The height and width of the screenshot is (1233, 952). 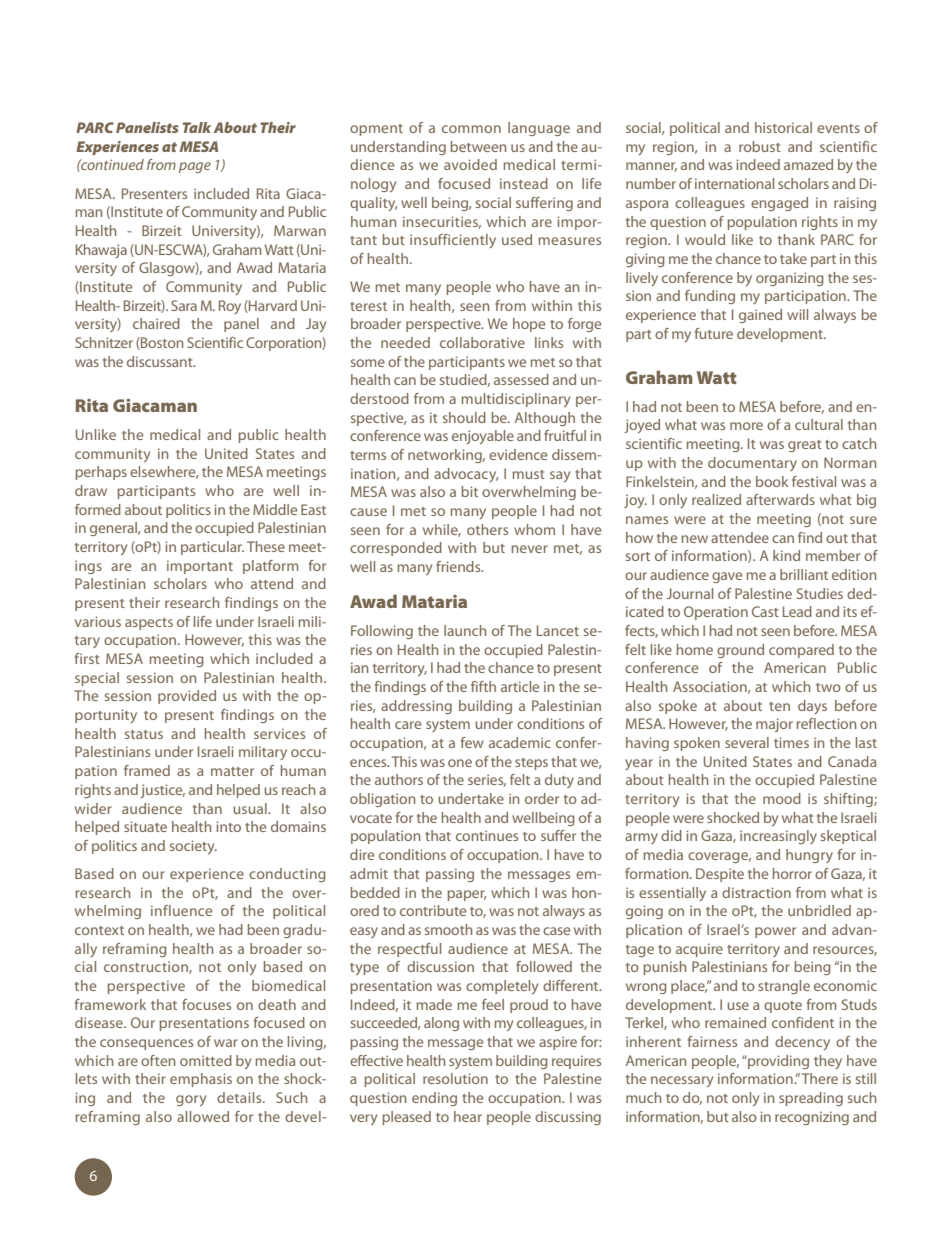 I want to click on avoided, so click(x=470, y=164).
